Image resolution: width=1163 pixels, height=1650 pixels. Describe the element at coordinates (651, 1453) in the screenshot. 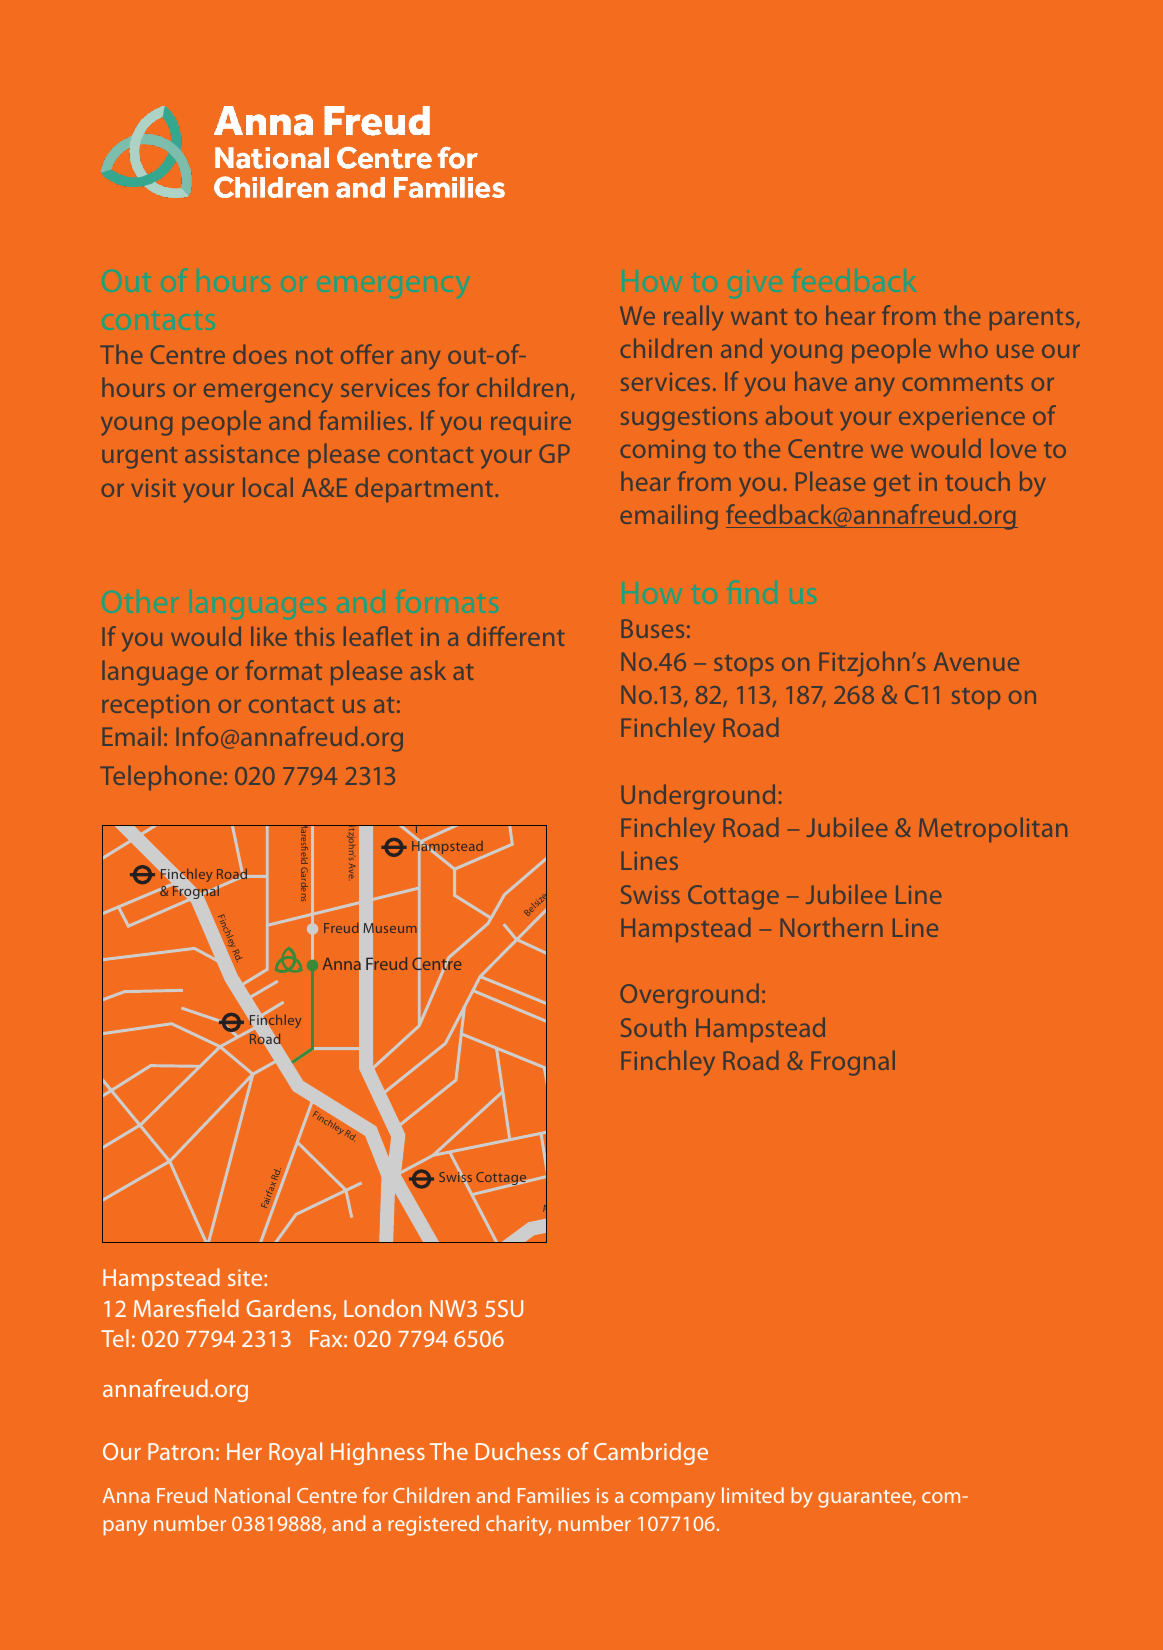

I see `Cambridge` at that location.
